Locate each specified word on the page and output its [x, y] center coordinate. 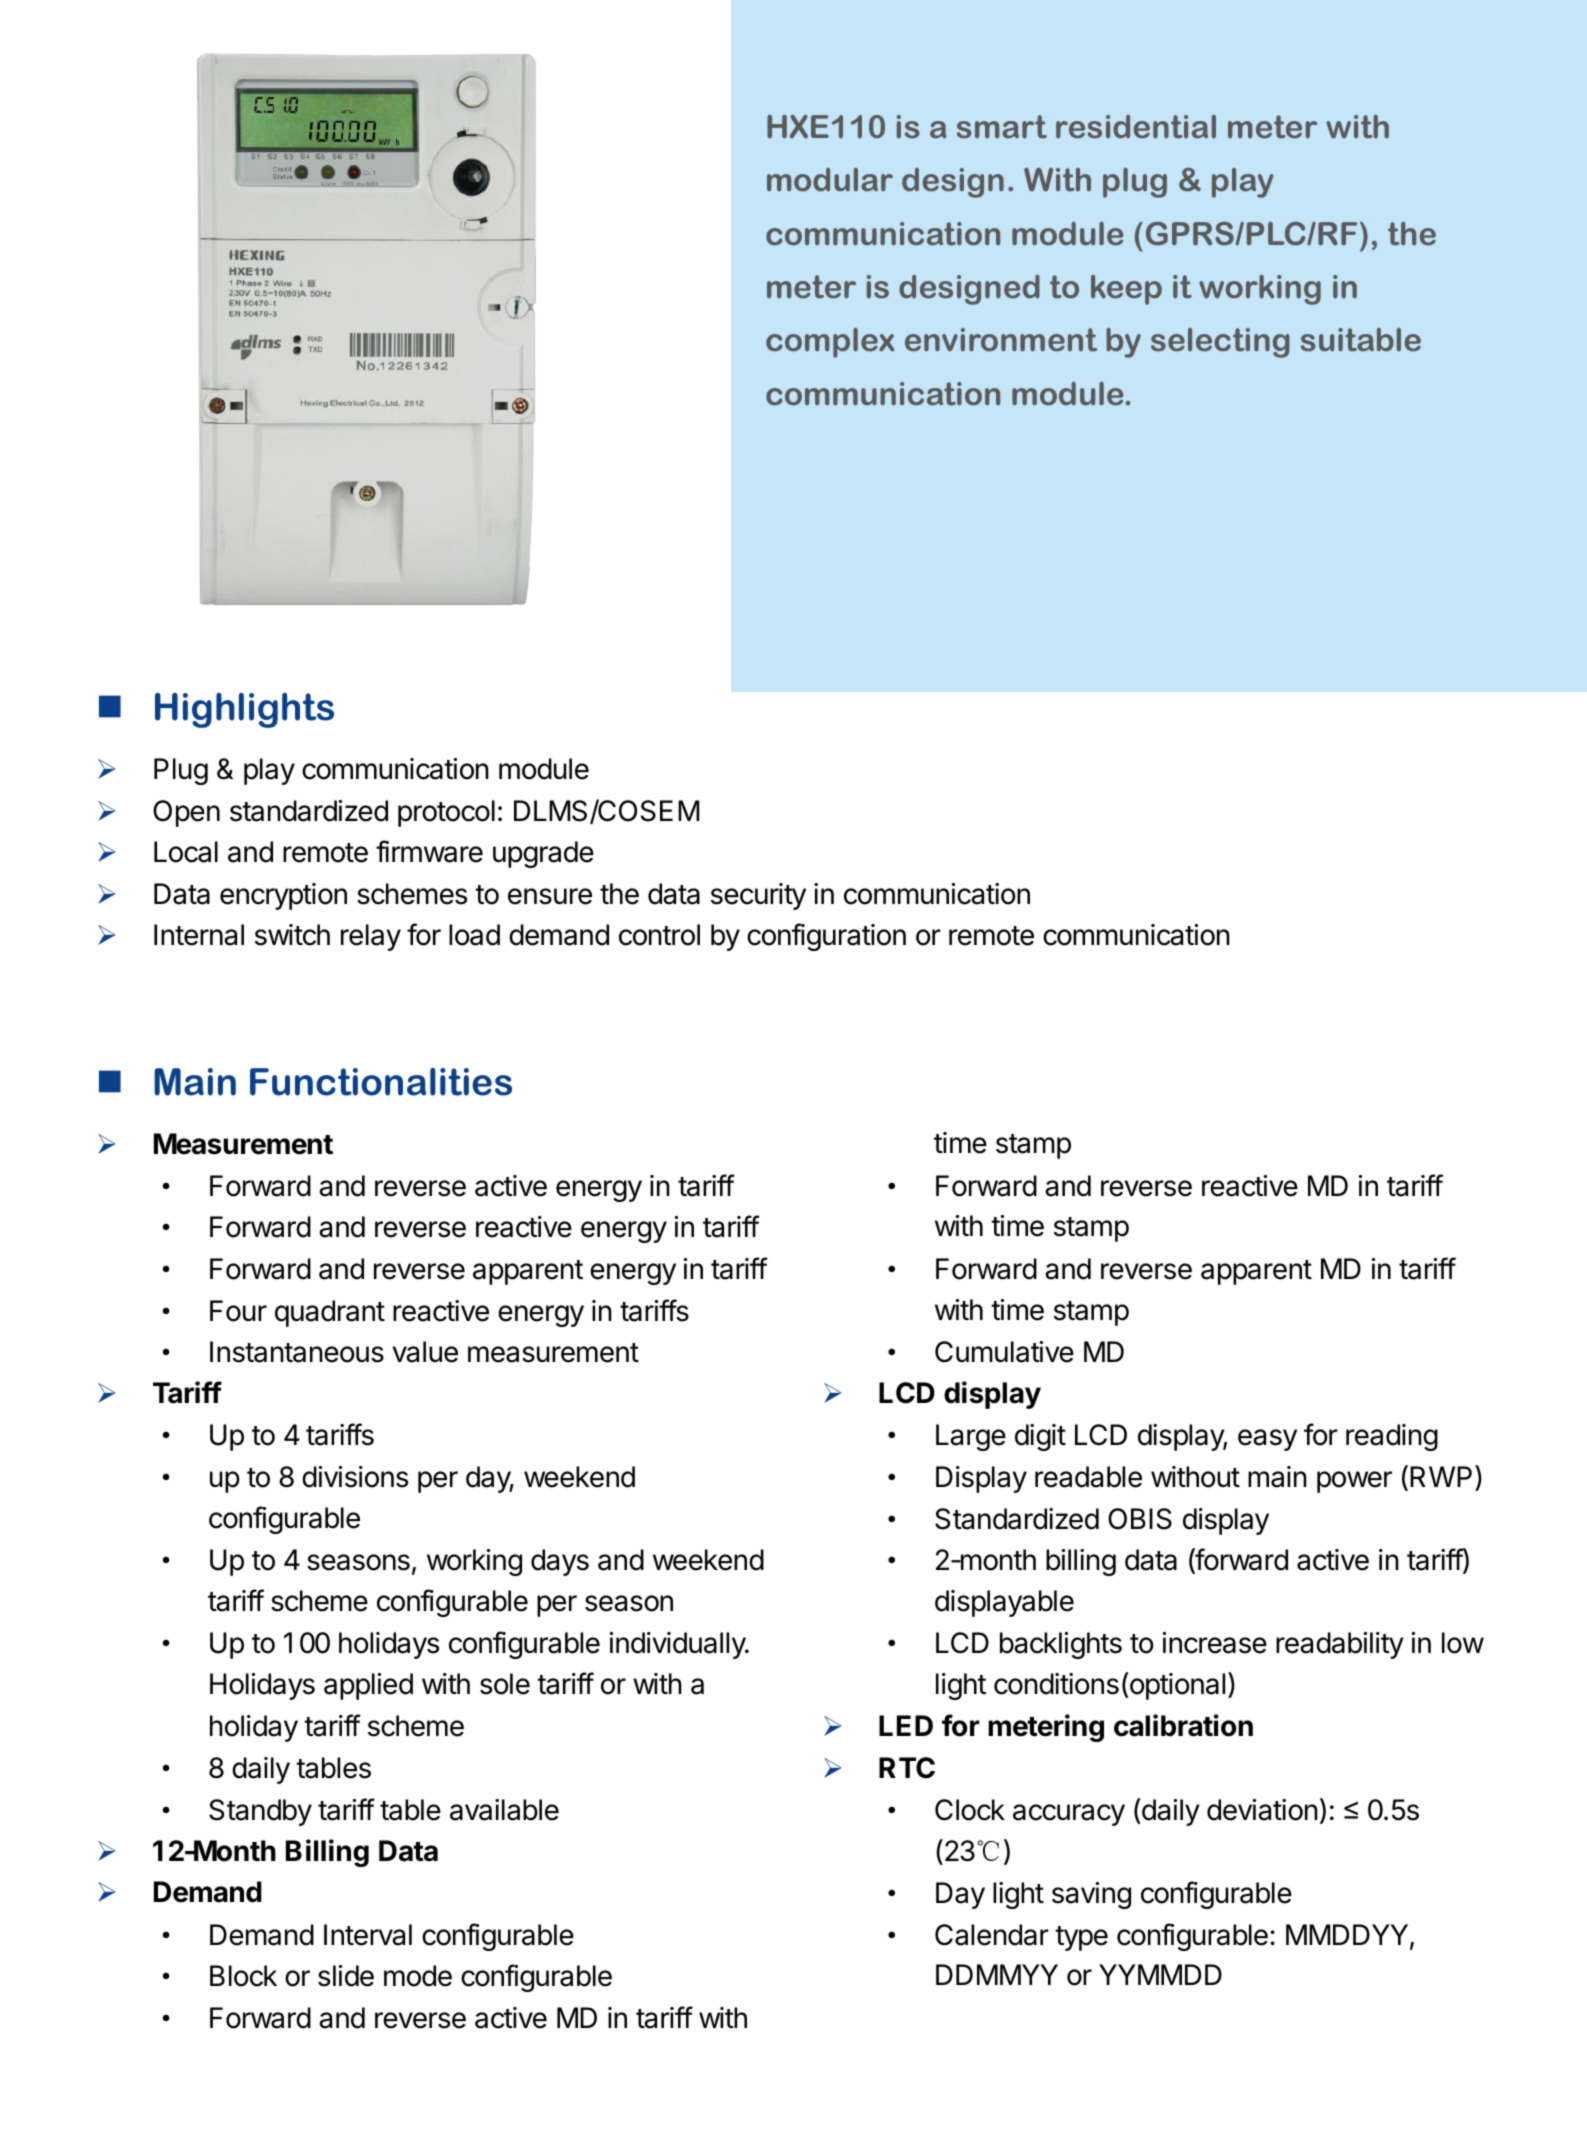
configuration [826, 937]
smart [1002, 127]
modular [830, 180]
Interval [368, 1935]
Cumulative [1004, 1352]
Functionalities [381, 1082]
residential [1136, 127]
